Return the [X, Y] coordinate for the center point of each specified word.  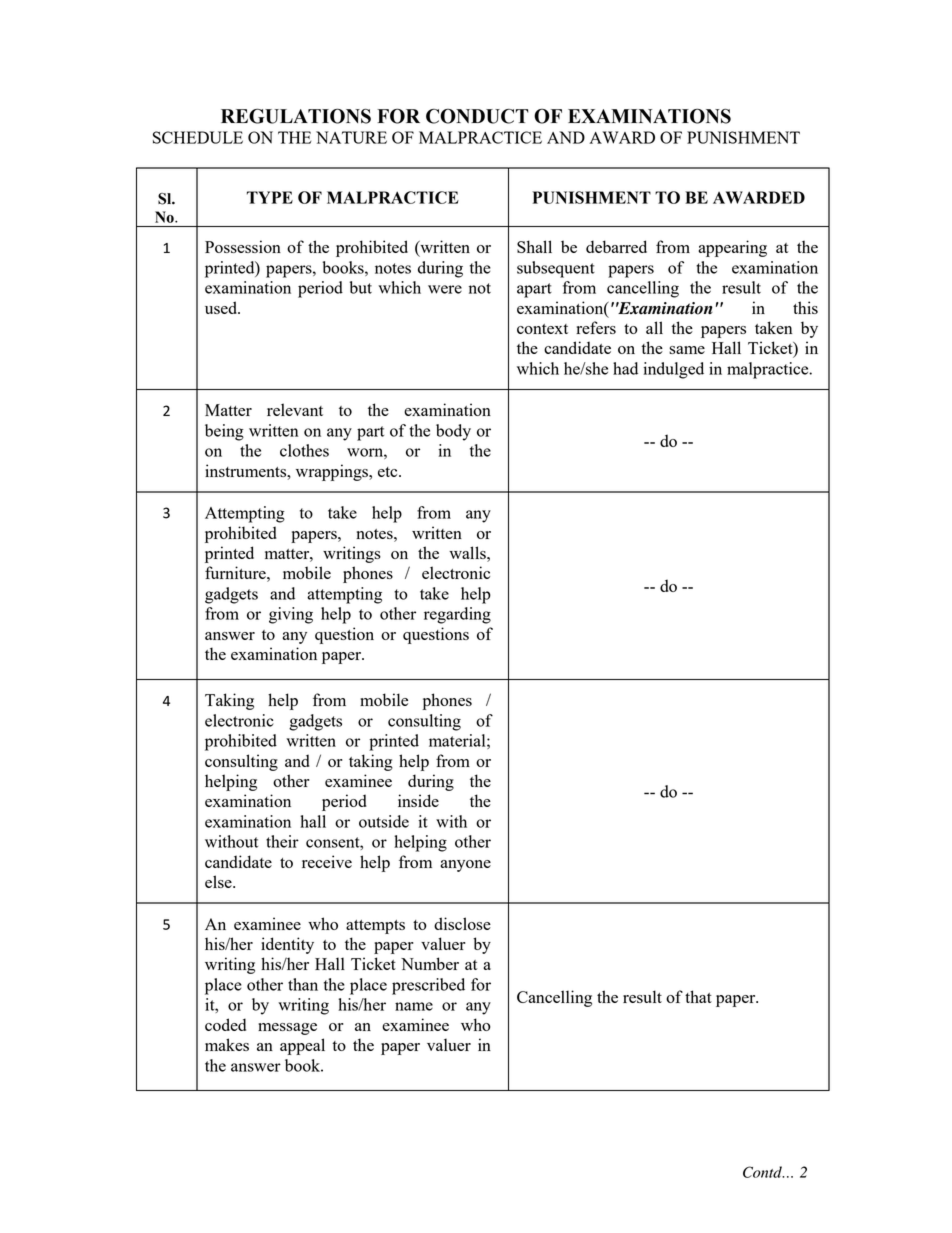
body [453, 432]
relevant [295, 409]
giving [291, 615]
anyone [465, 866]
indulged [673, 370]
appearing [732, 248]
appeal [302, 1046]
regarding [457, 615]
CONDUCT [477, 116]
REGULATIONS [296, 116]
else [219, 881]
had [625, 368]
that [698, 996]
